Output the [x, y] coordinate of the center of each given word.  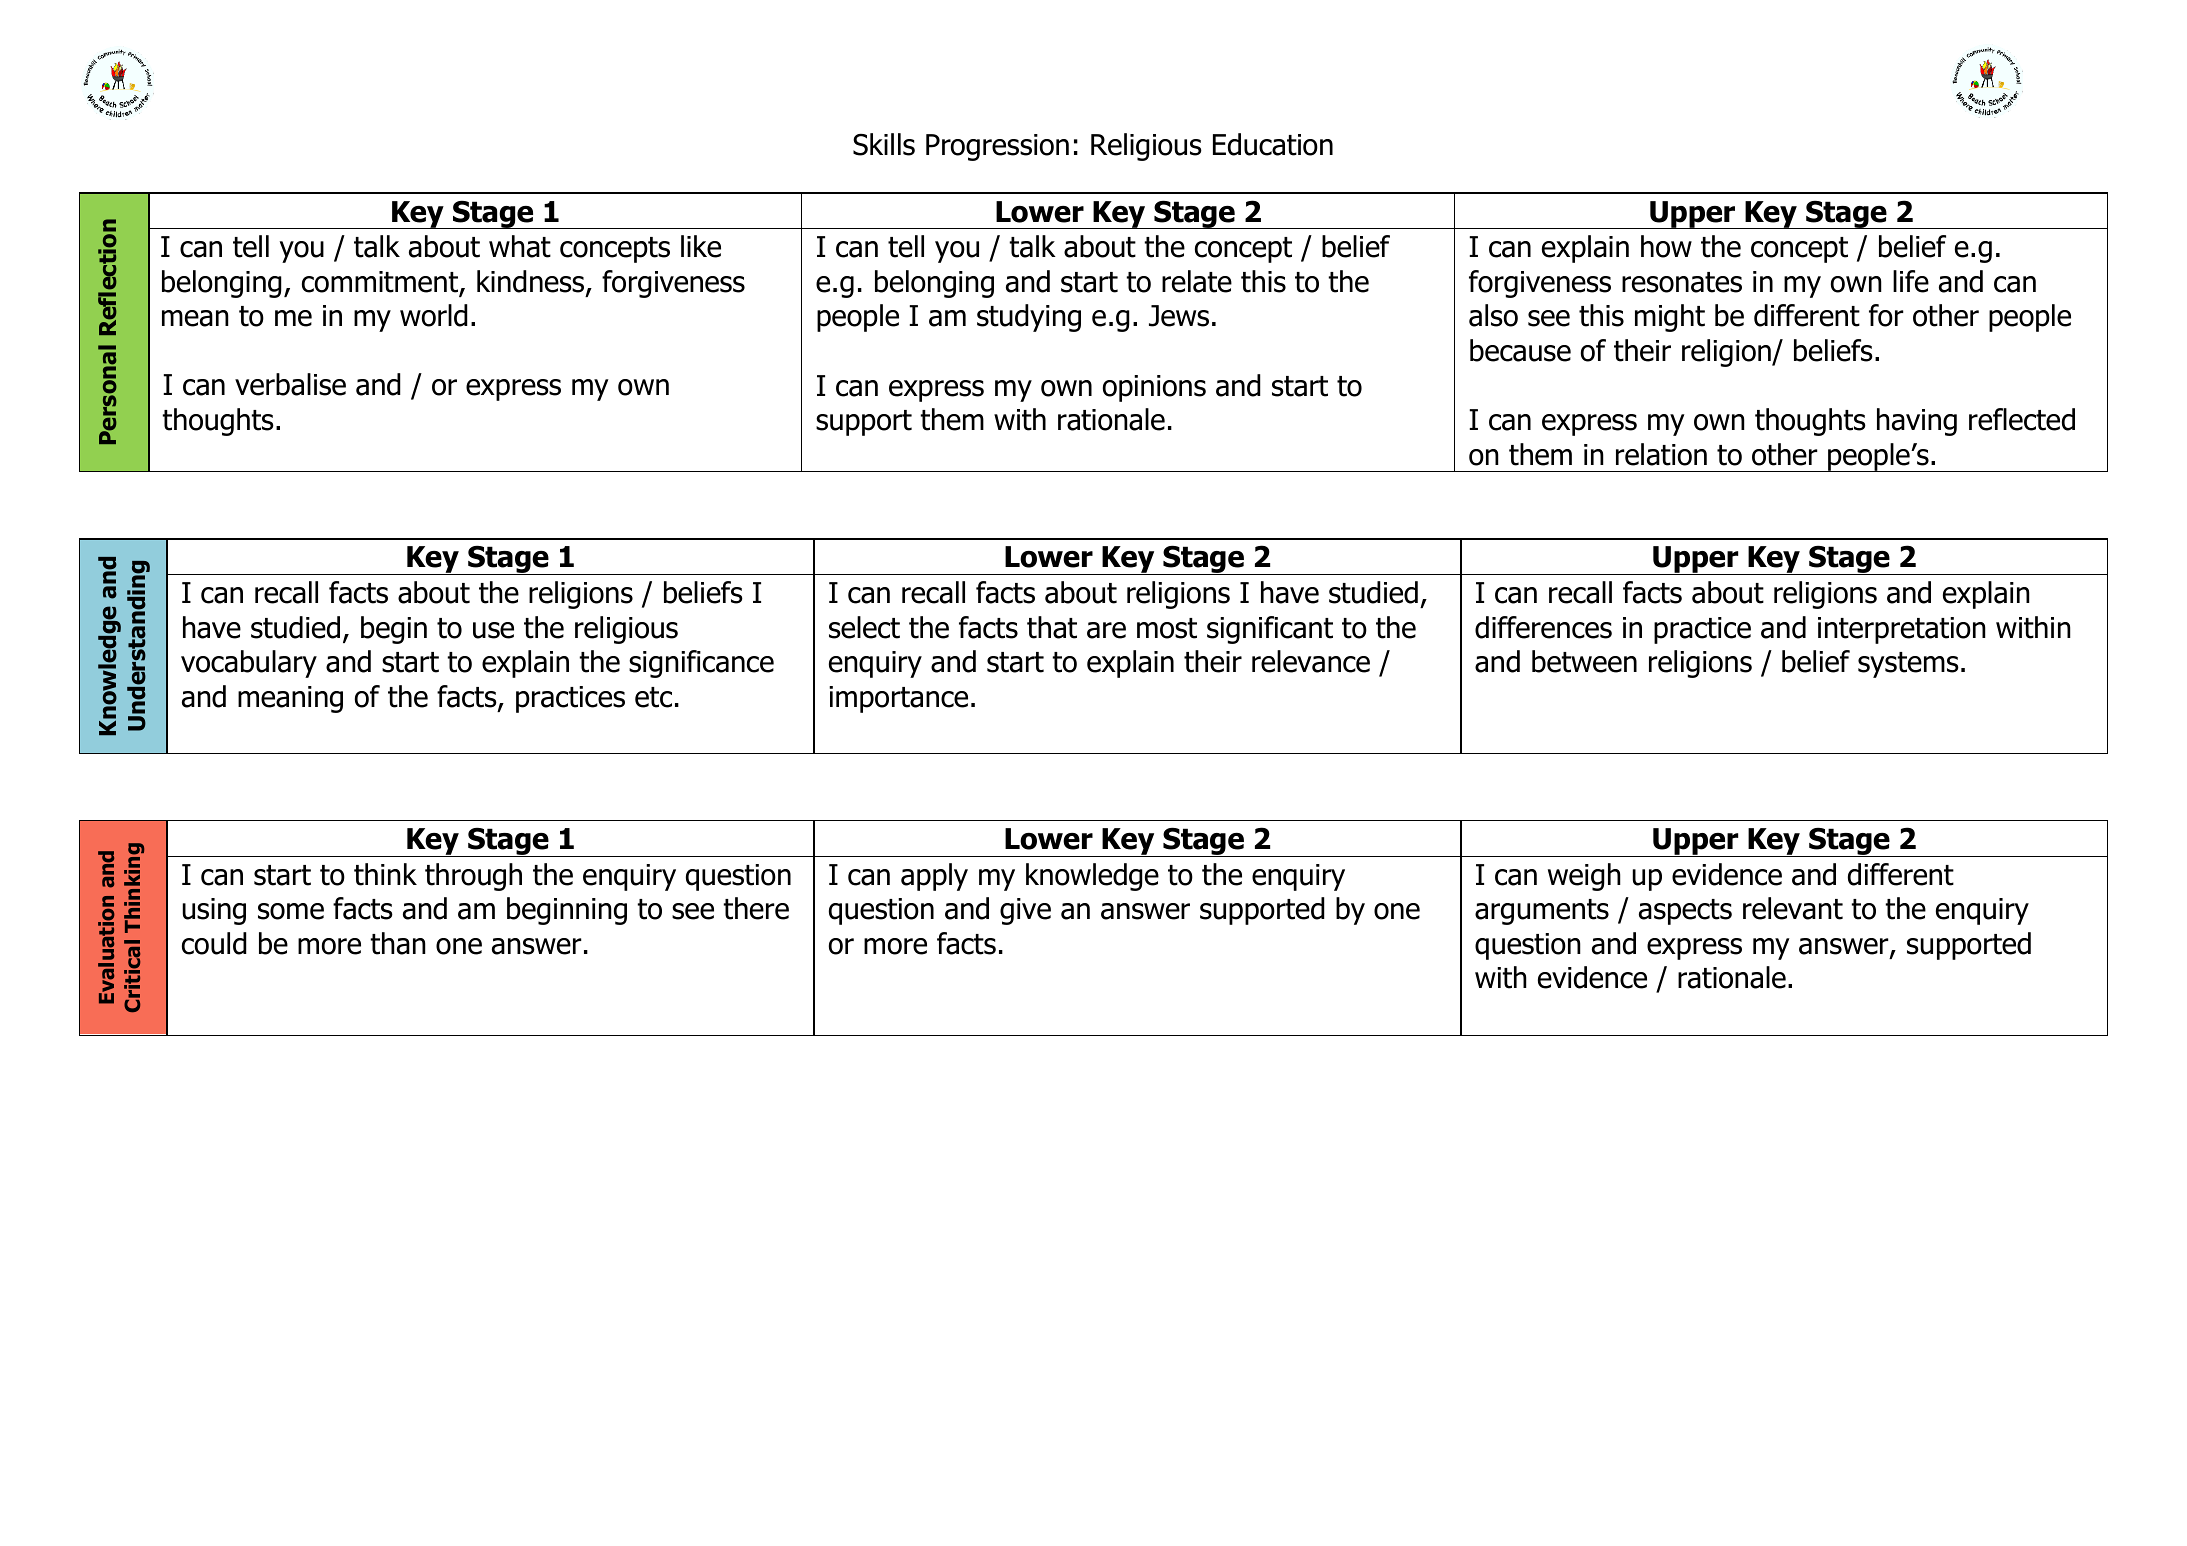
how [1666, 246]
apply [934, 877]
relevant [1793, 908]
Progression [997, 147]
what [520, 246]
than [398, 943]
